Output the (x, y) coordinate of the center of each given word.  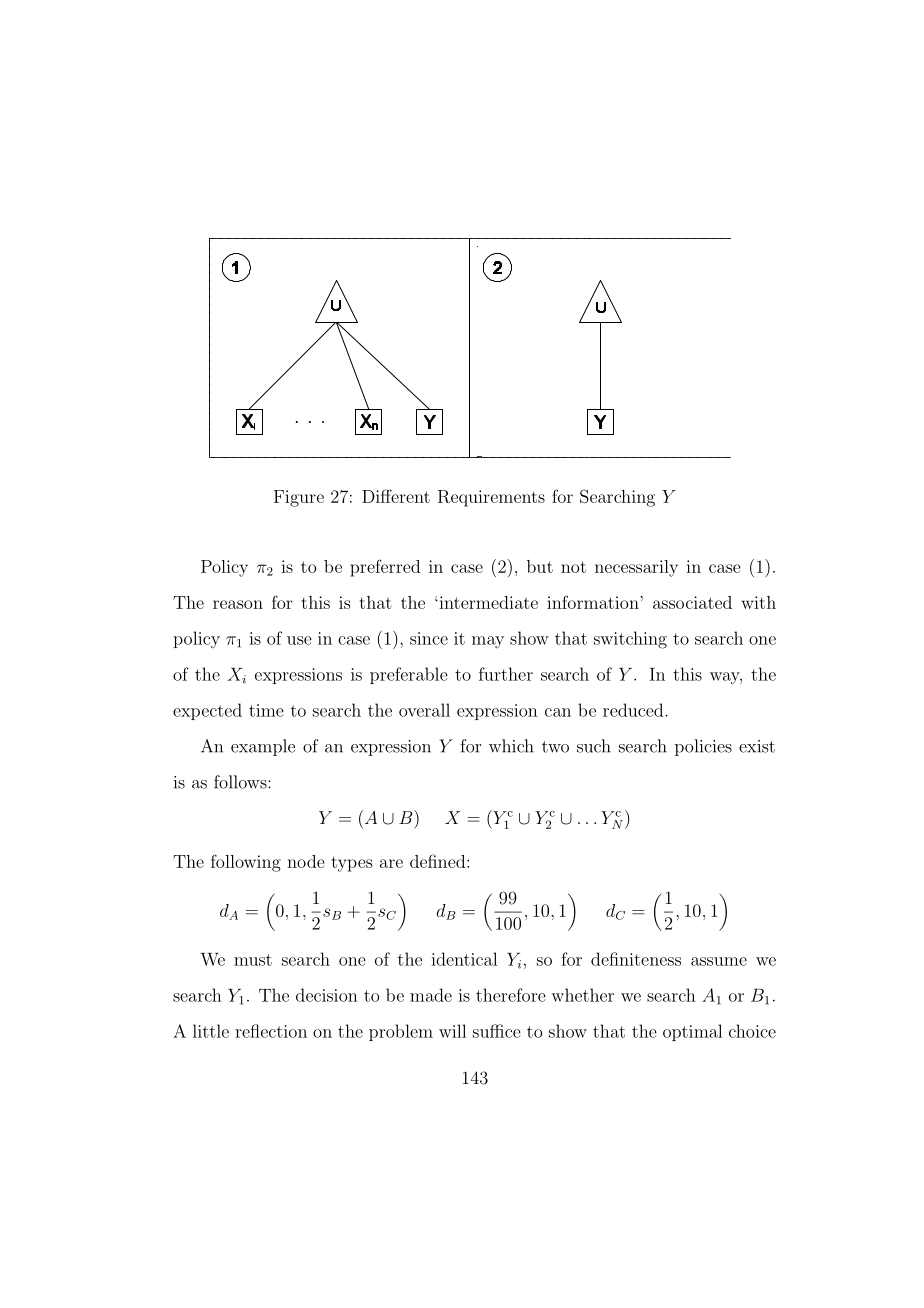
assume (719, 961)
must (253, 960)
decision (327, 995)
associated (692, 602)
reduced (634, 710)
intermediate (487, 602)
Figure (299, 498)
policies (703, 747)
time (266, 710)
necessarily (636, 568)
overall (424, 710)
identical (464, 959)
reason (238, 604)
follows (241, 782)
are (391, 863)
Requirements (491, 498)
